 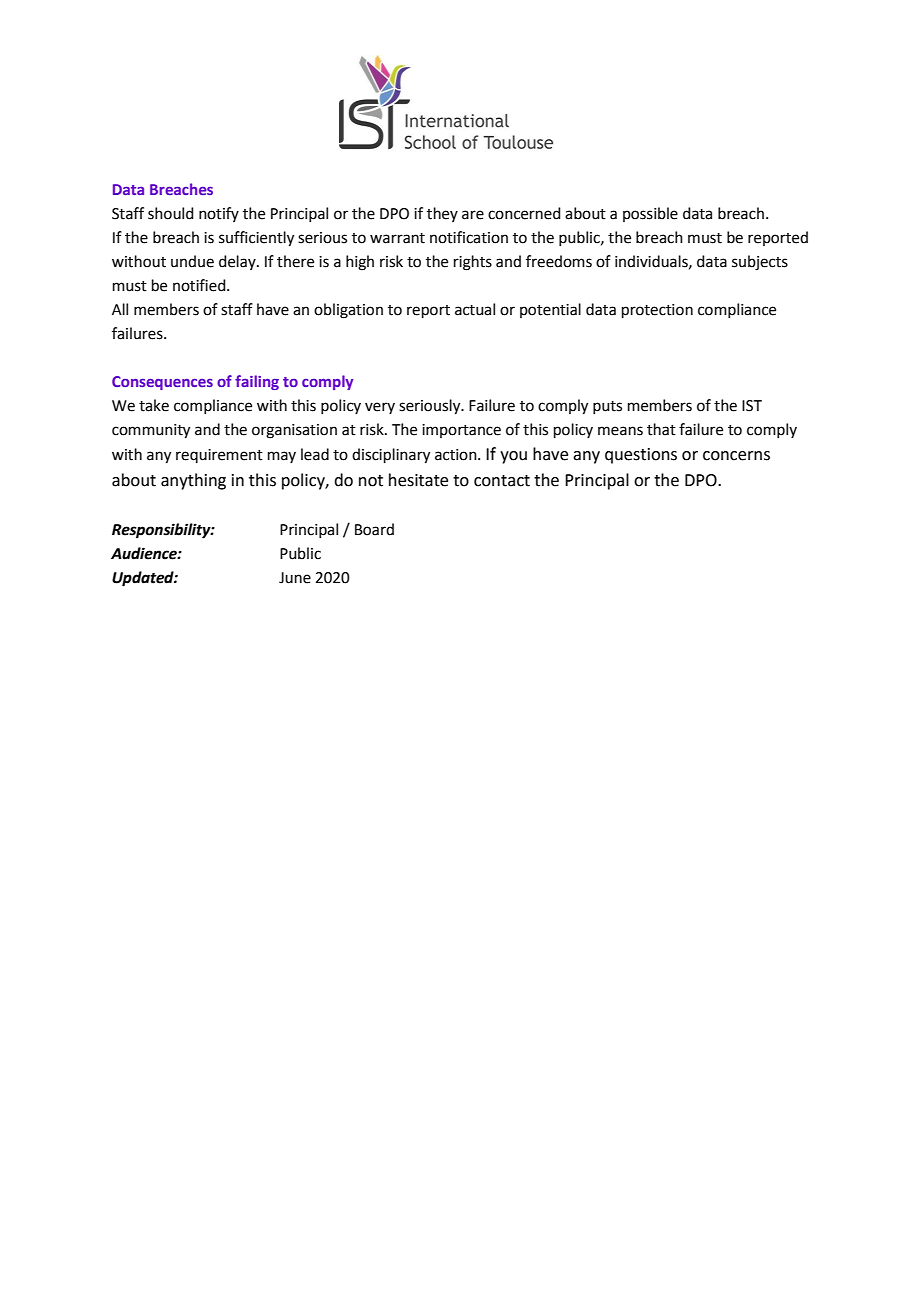 What do you see at coordinates (219, 456) in the screenshot?
I see `requirement` at bounding box center [219, 456].
